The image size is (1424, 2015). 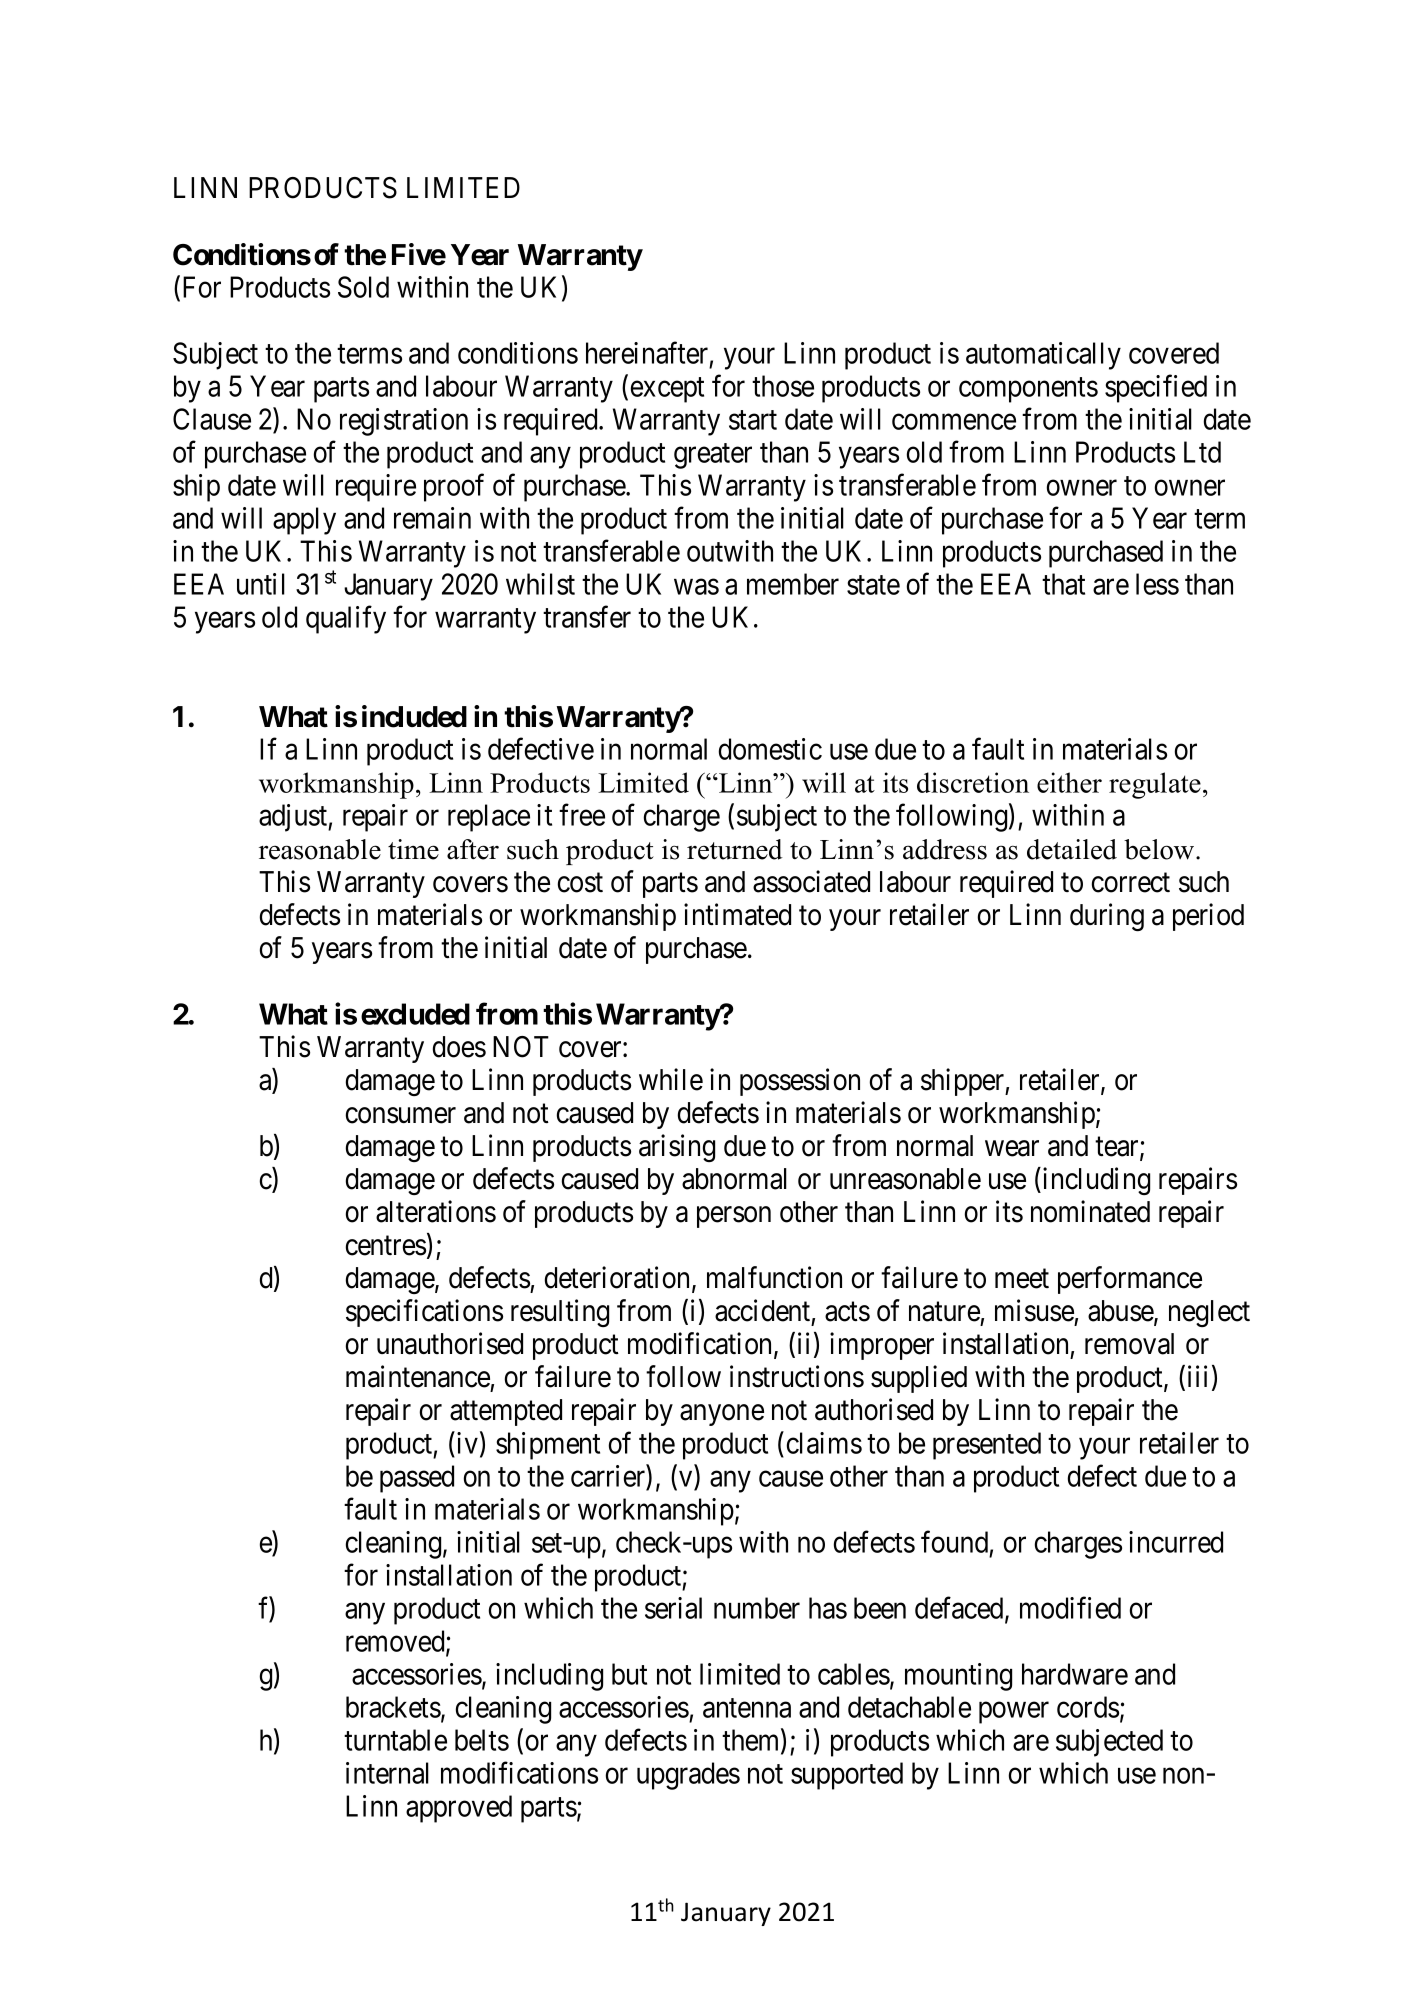 I want to click on turntable, so click(x=395, y=1740).
